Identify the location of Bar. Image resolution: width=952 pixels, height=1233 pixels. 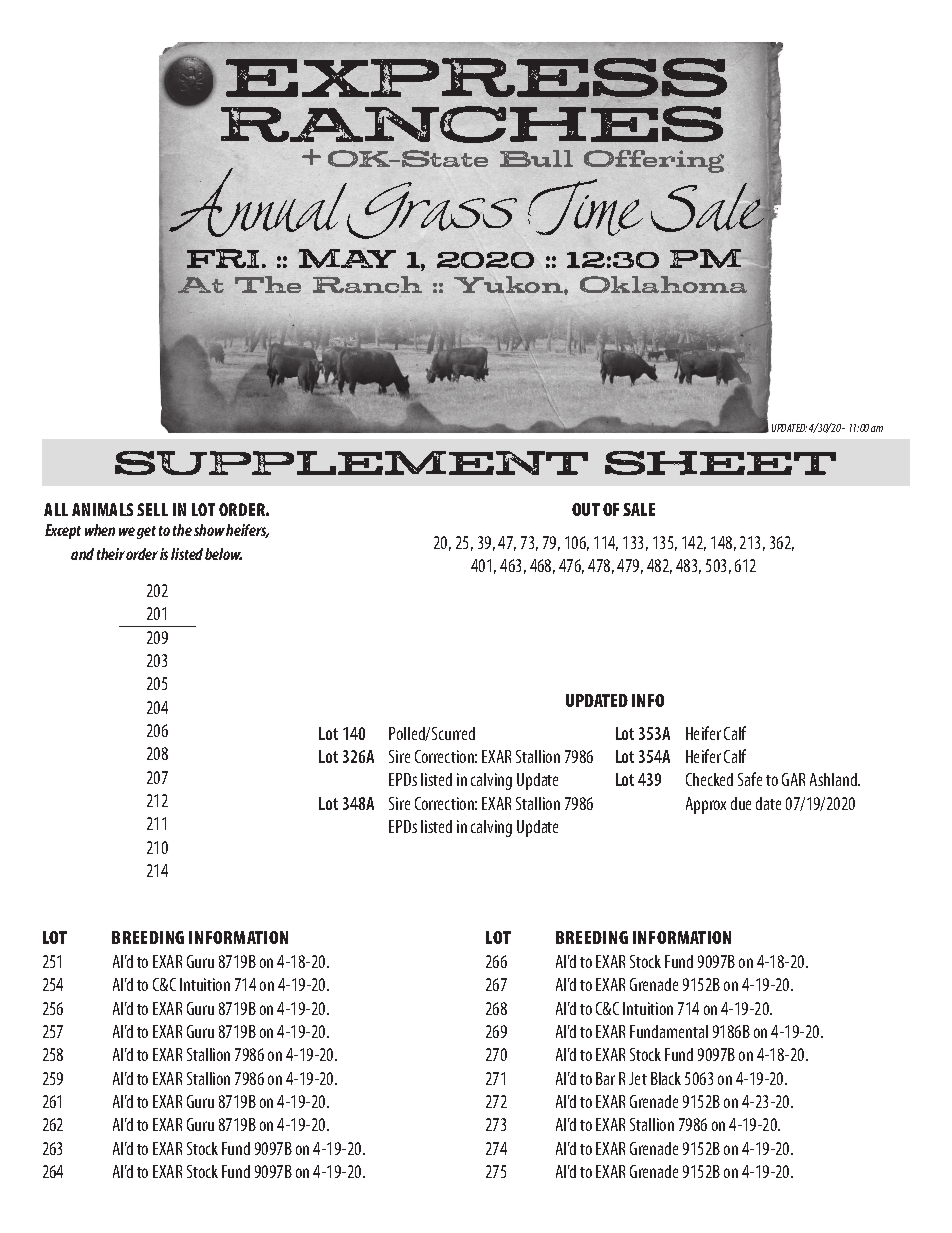
(605, 1078).
